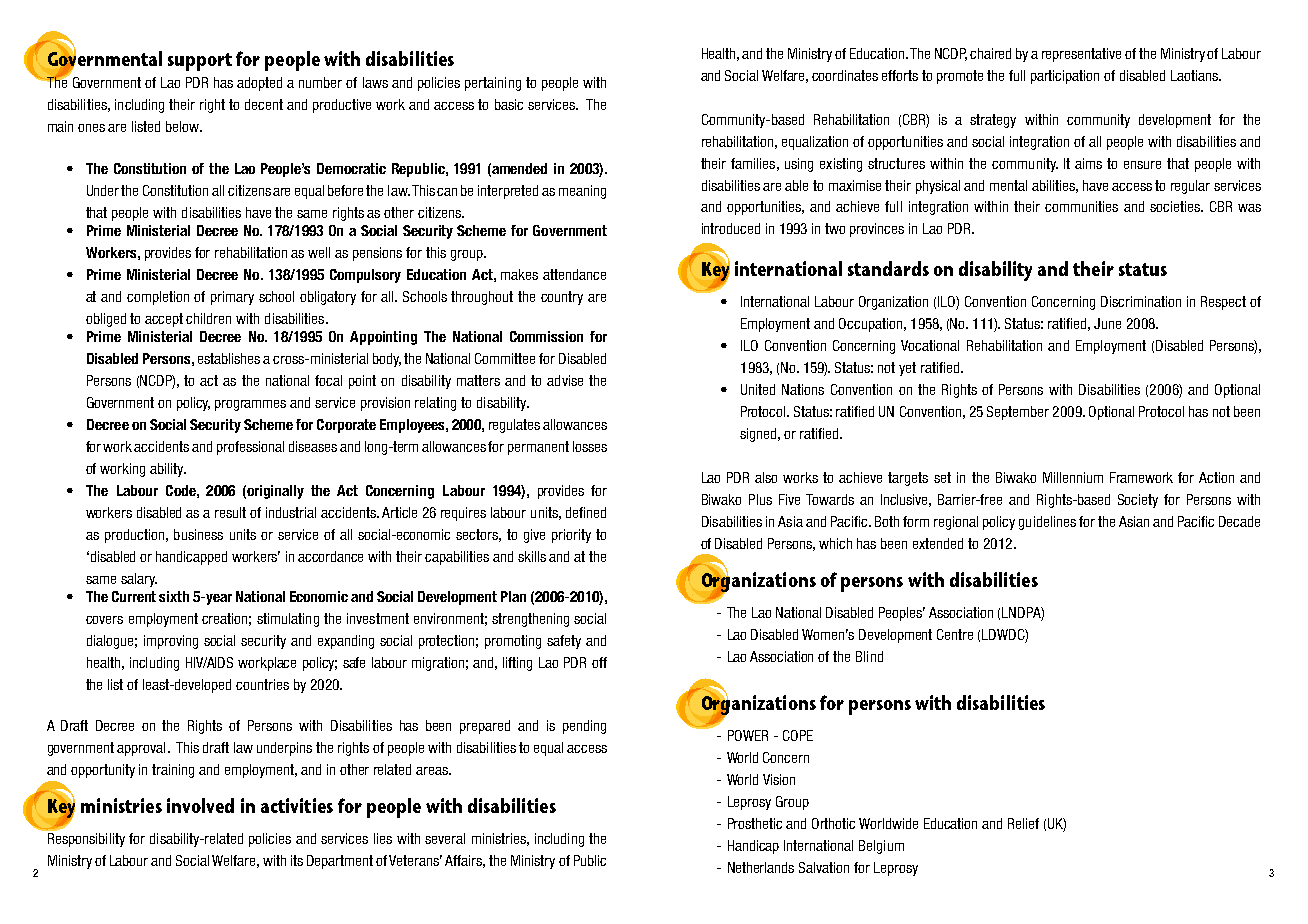 This page has width=1308, height=924. I want to click on participation, so click(1065, 77).
